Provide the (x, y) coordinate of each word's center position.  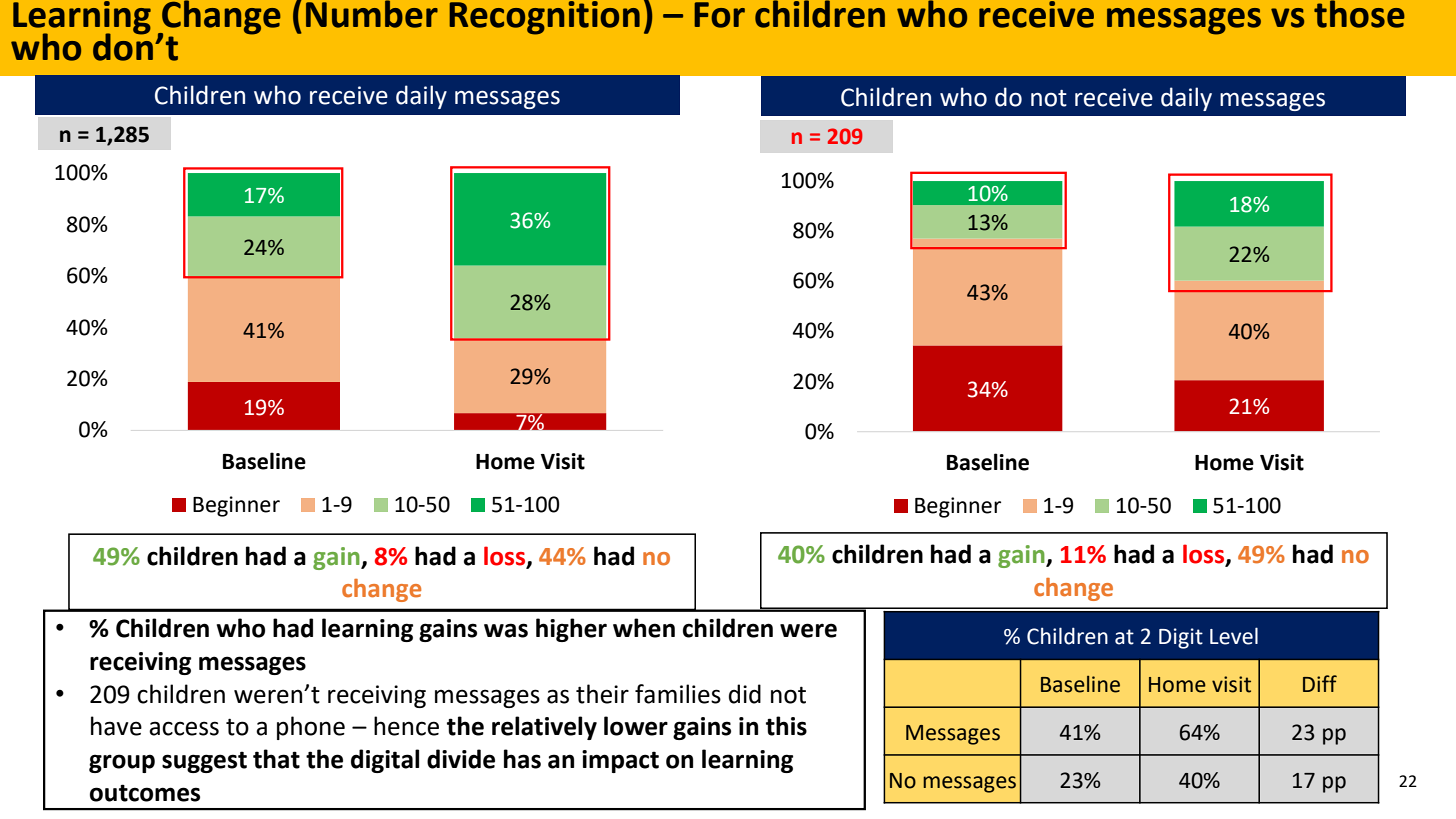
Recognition (544, 18)
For (719, 15)
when (644, 628)
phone (311, 728)
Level (1234, 636)
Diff (1320, 683)
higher (571, 630)
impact (620, 761)
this (786, 726)
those (1359, 14)
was (506, 630)
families (678, 694)
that (276, 759)
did (745, 694)
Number (372, 14)
